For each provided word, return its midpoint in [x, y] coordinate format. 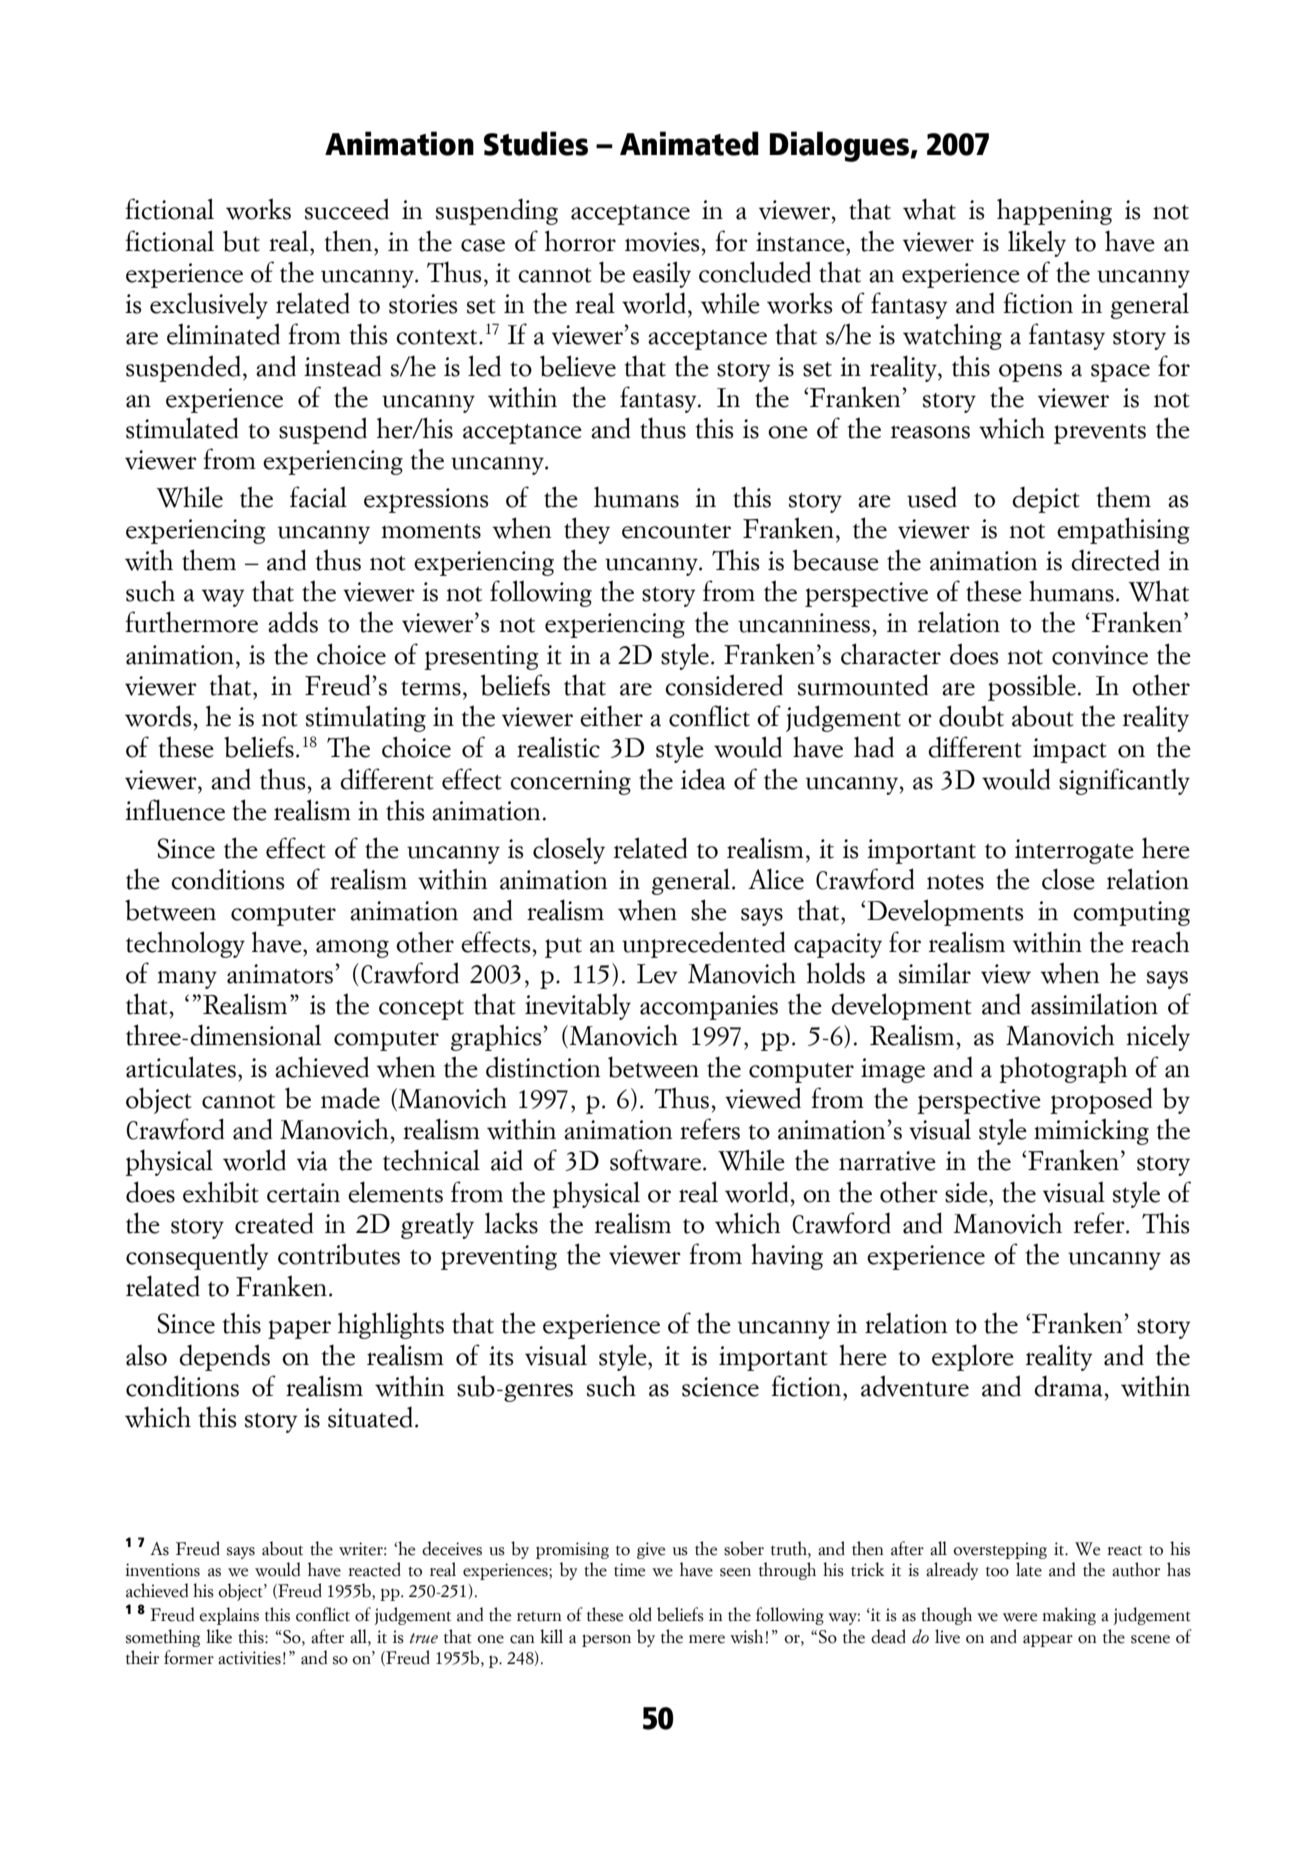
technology [185, 944]
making [1069, 1616]
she [709, 910]
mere [707, 1639]
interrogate [1074, 851]
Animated [689, 143]
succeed [347, 209]
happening [1054, 211]
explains [229, 1616]
